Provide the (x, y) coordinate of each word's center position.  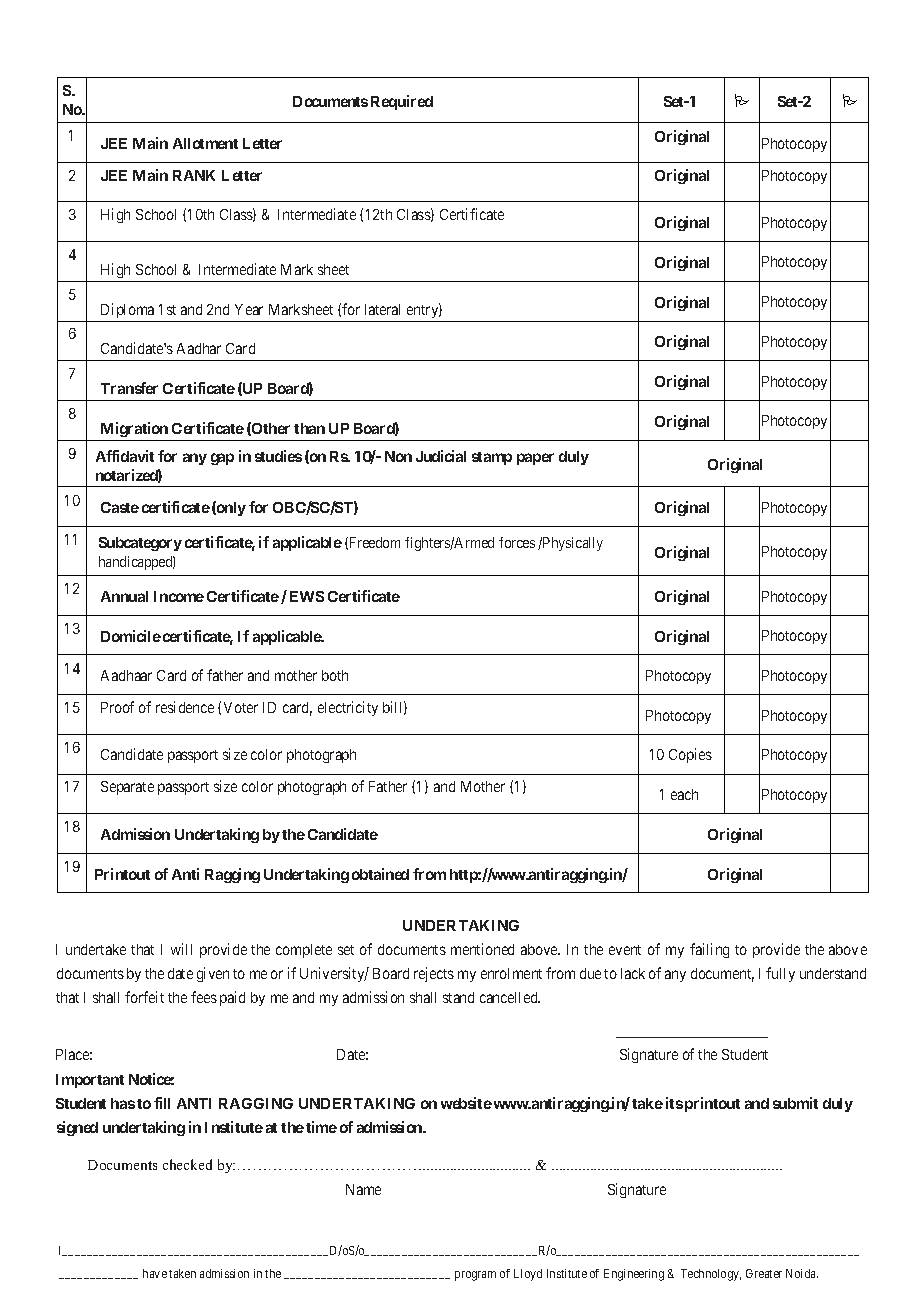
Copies (690, 755)
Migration (134, 429)
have (155, 1273)
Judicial (441, 456)
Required (402, 102)
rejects (434, 974)
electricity (348, 708)
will (181, 949)
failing (709, 950)
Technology (711, 1275)
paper (535, 459)
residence (185, 707)
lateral (382, 309)
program (475, 1276)
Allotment (205, 143)
